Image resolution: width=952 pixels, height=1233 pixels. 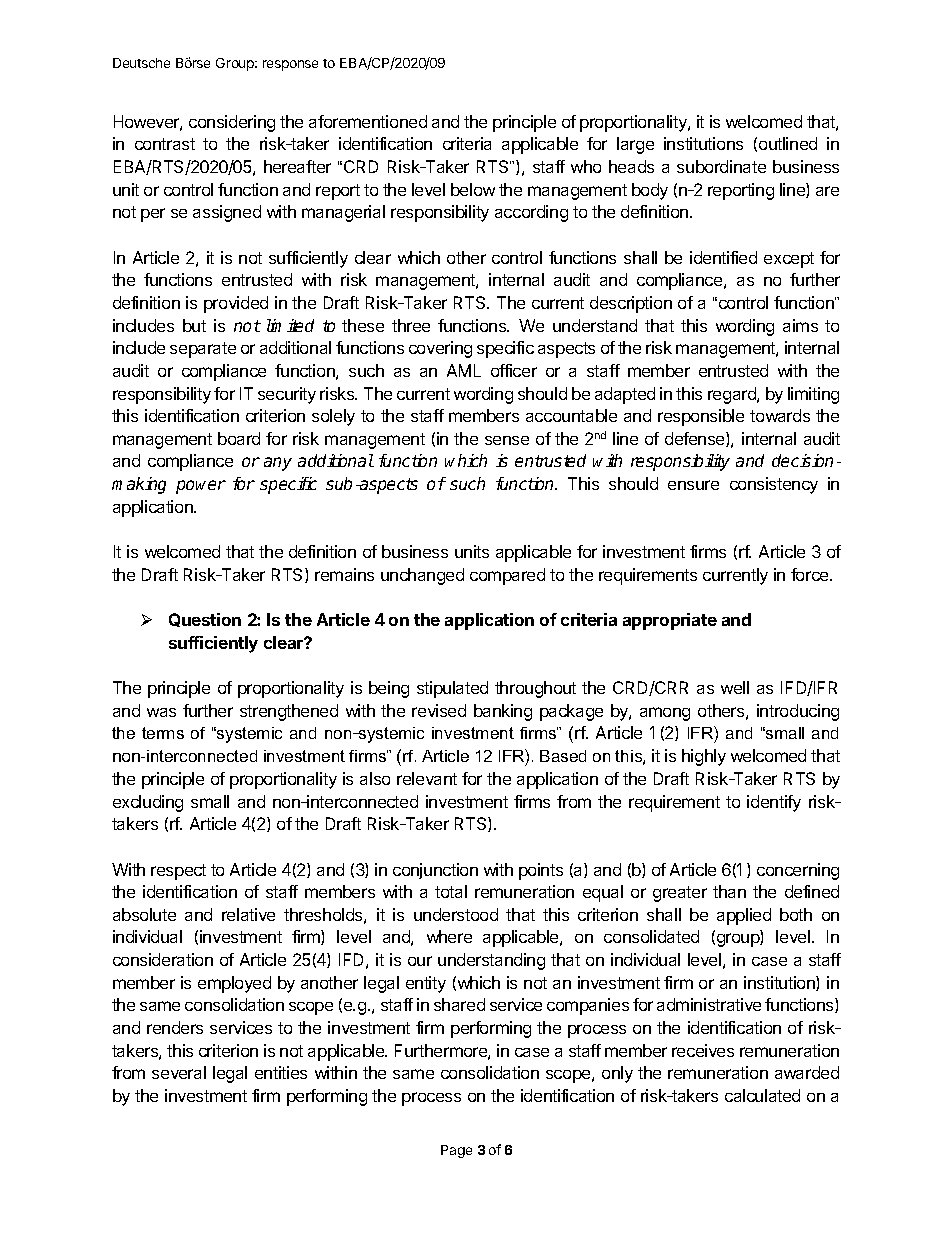 I want to click on excluding, so click(x=148, y=803).
